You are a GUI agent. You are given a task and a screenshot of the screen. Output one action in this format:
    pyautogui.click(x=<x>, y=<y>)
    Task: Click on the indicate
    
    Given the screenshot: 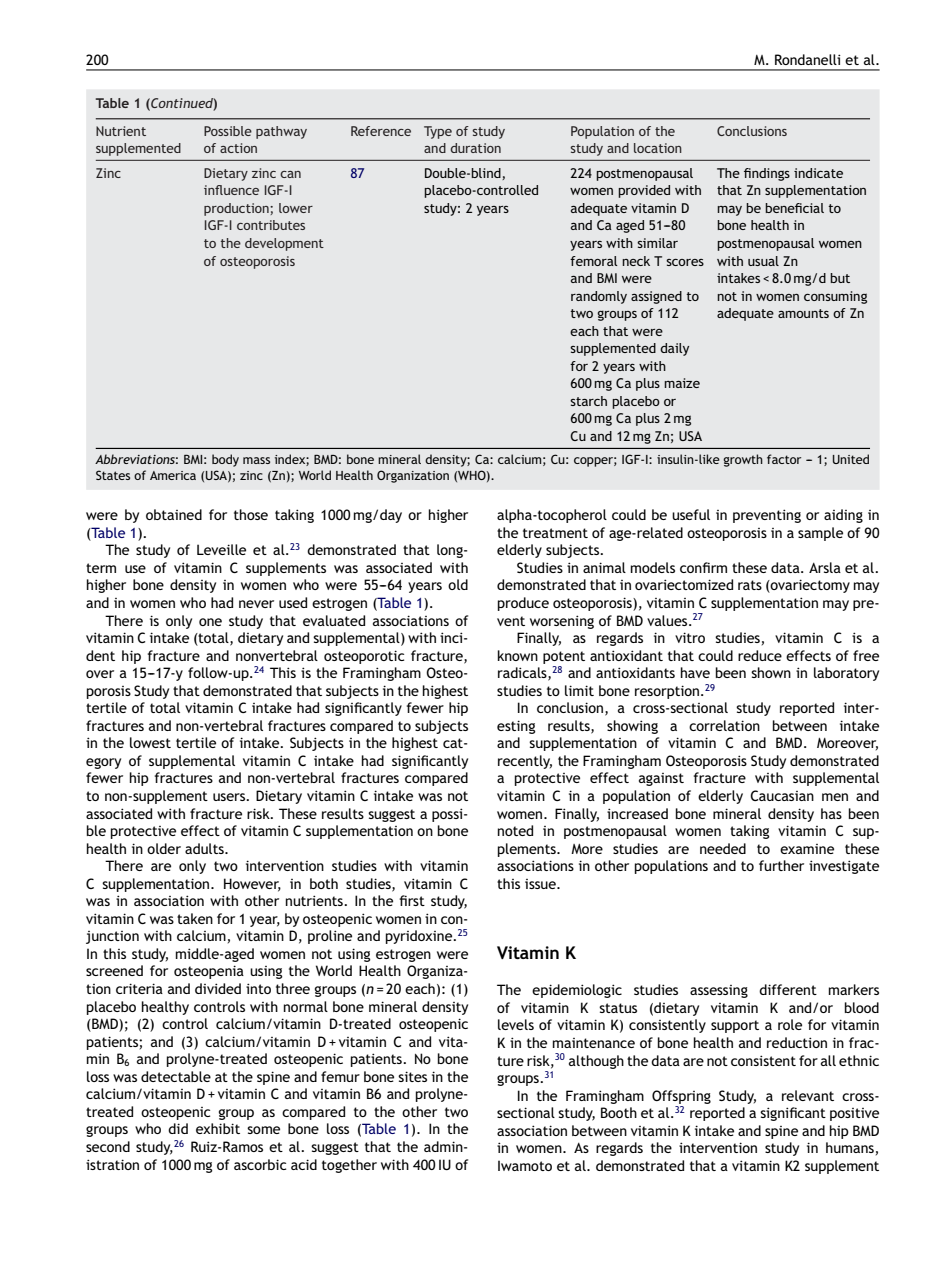 What is the action you would take?
    pyautogui.click(x=818, y=173)
